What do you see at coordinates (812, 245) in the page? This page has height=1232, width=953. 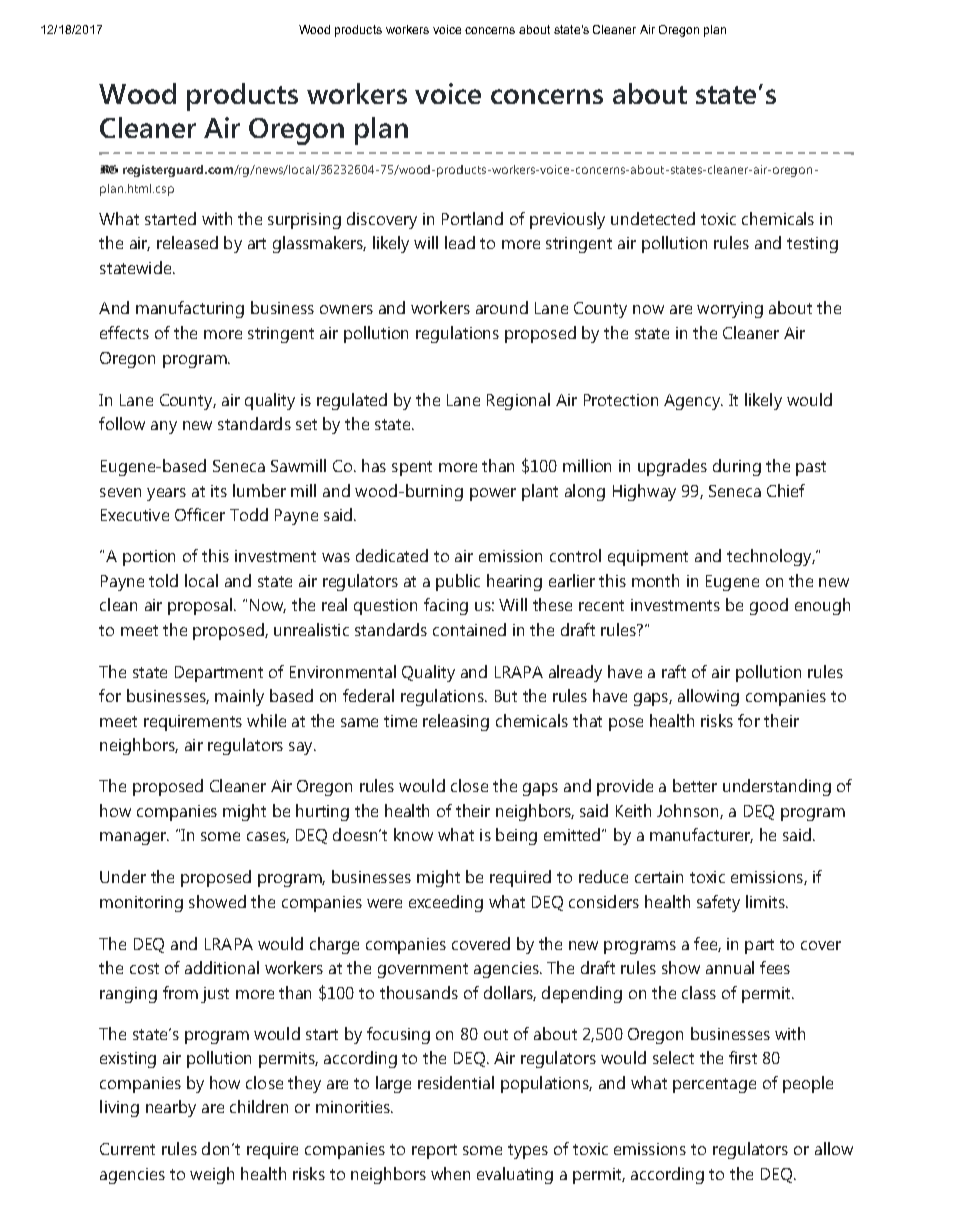 I see `testing` at bounding box center [812, 245].
